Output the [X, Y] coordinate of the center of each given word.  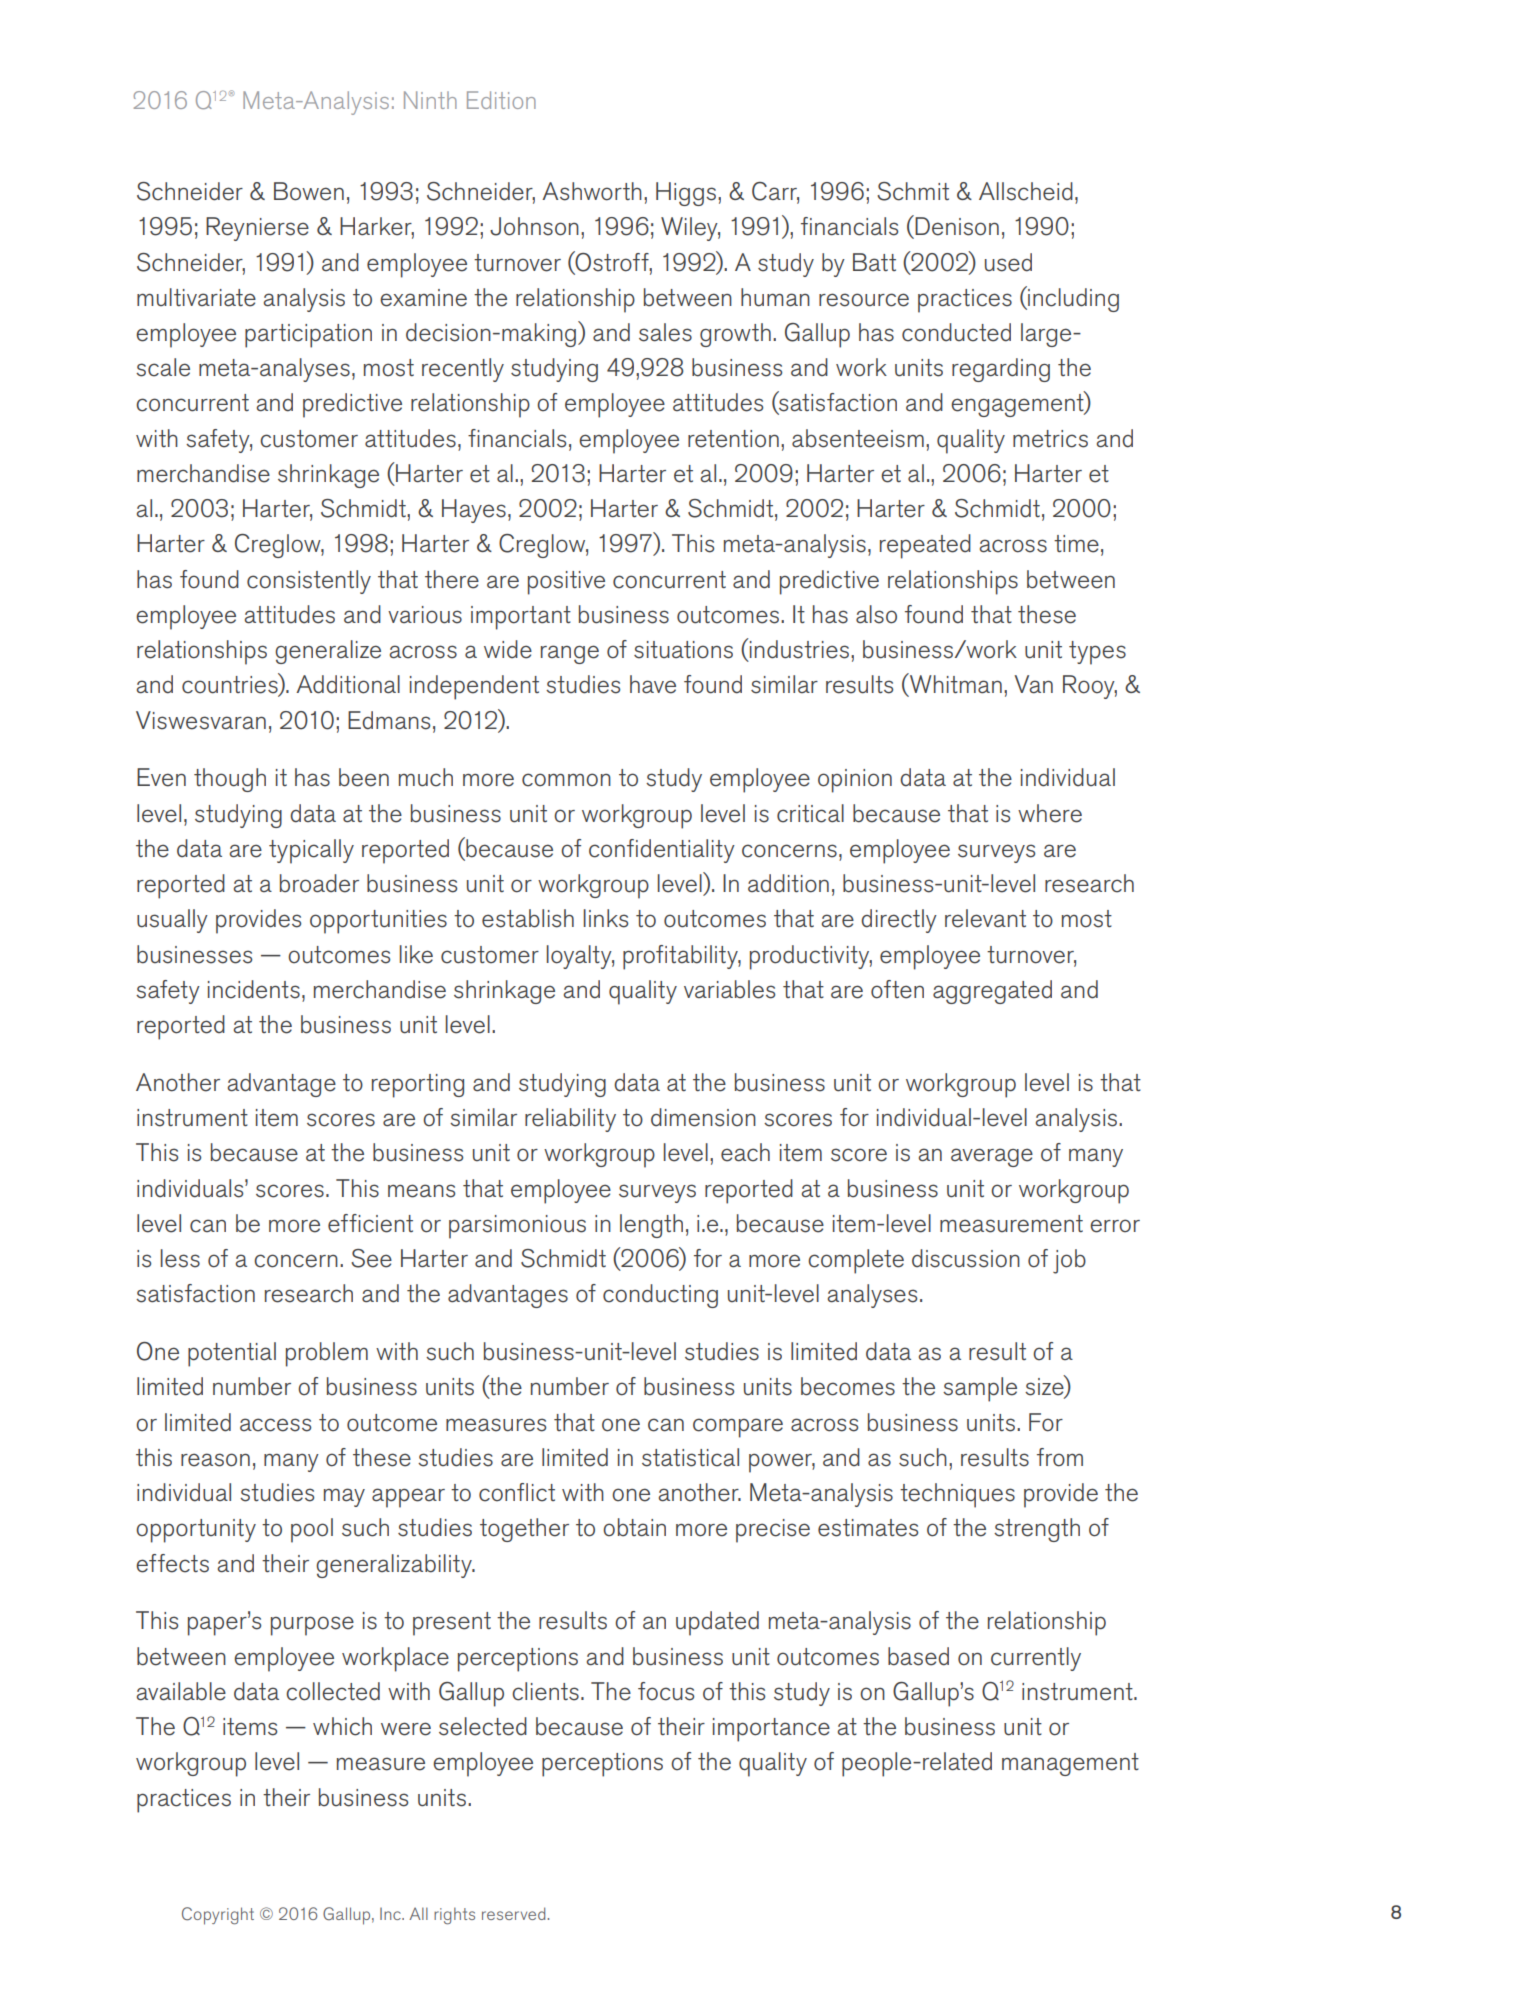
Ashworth [592, 191]
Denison [956, 226]
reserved [513, 1913]
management [1070, 1764]
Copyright [218, 1916]
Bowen [309, 191]
